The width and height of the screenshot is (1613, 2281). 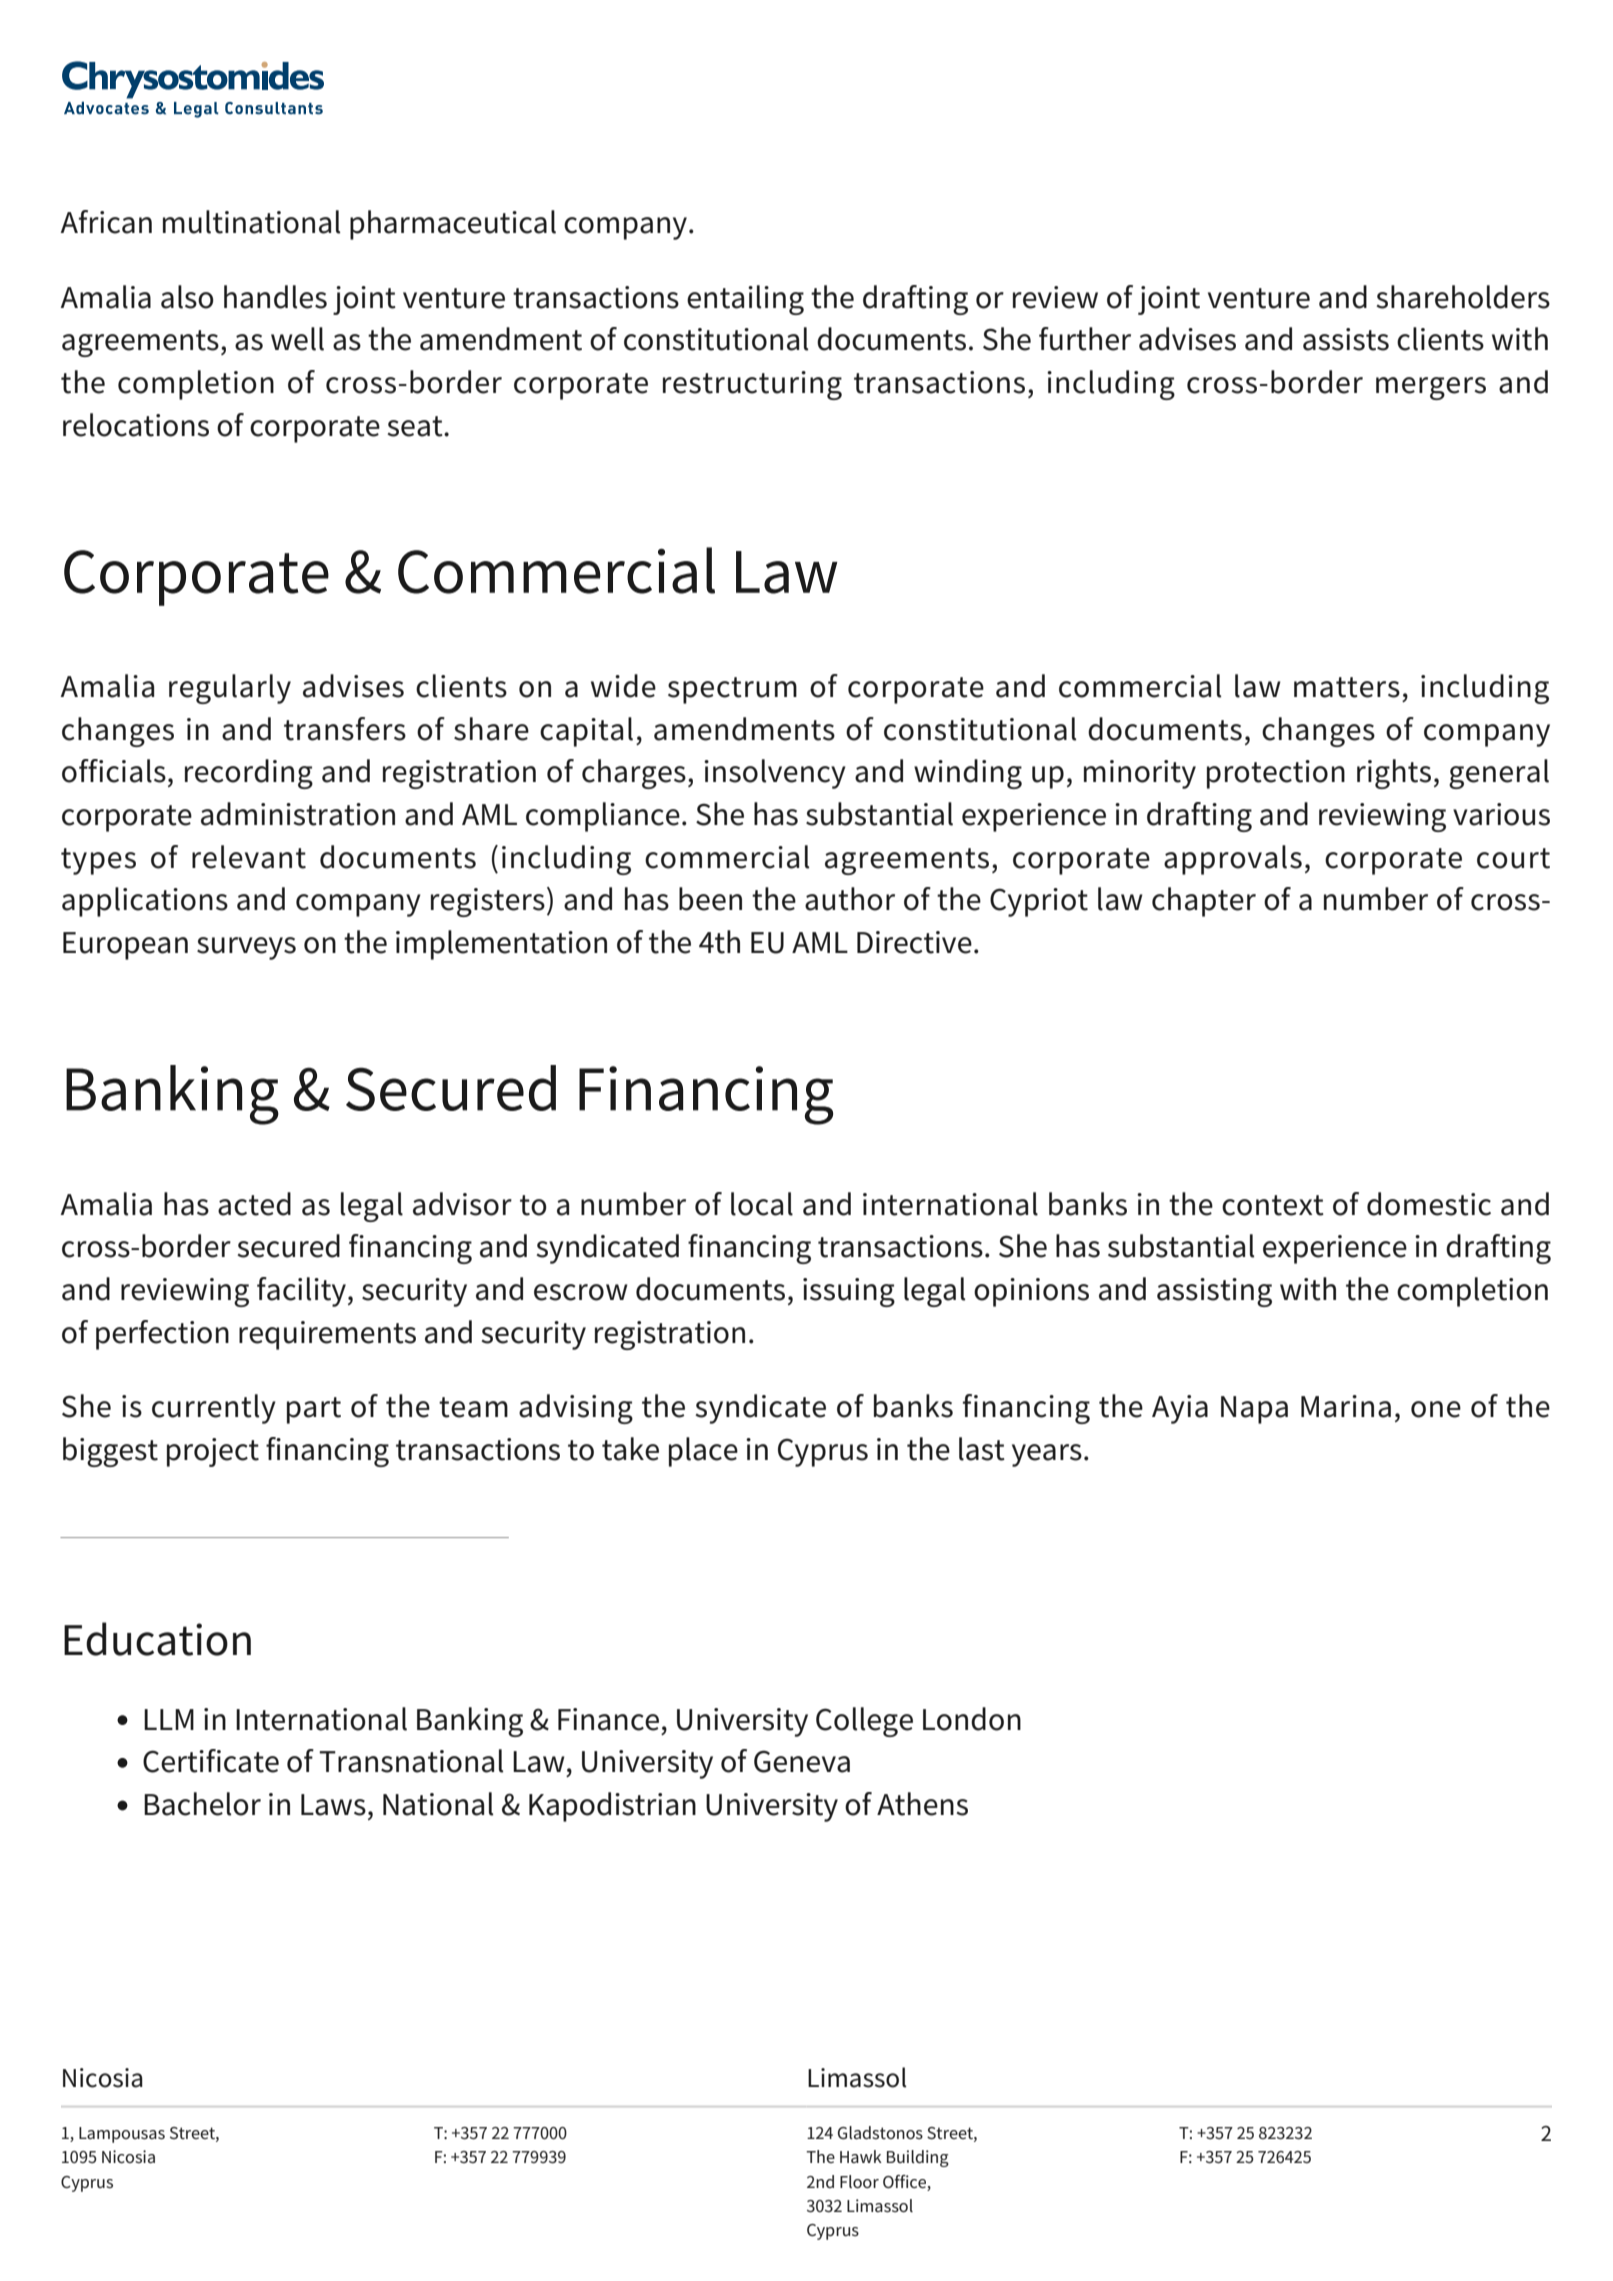 I want to click on place, so click(x=703, y=1452).
